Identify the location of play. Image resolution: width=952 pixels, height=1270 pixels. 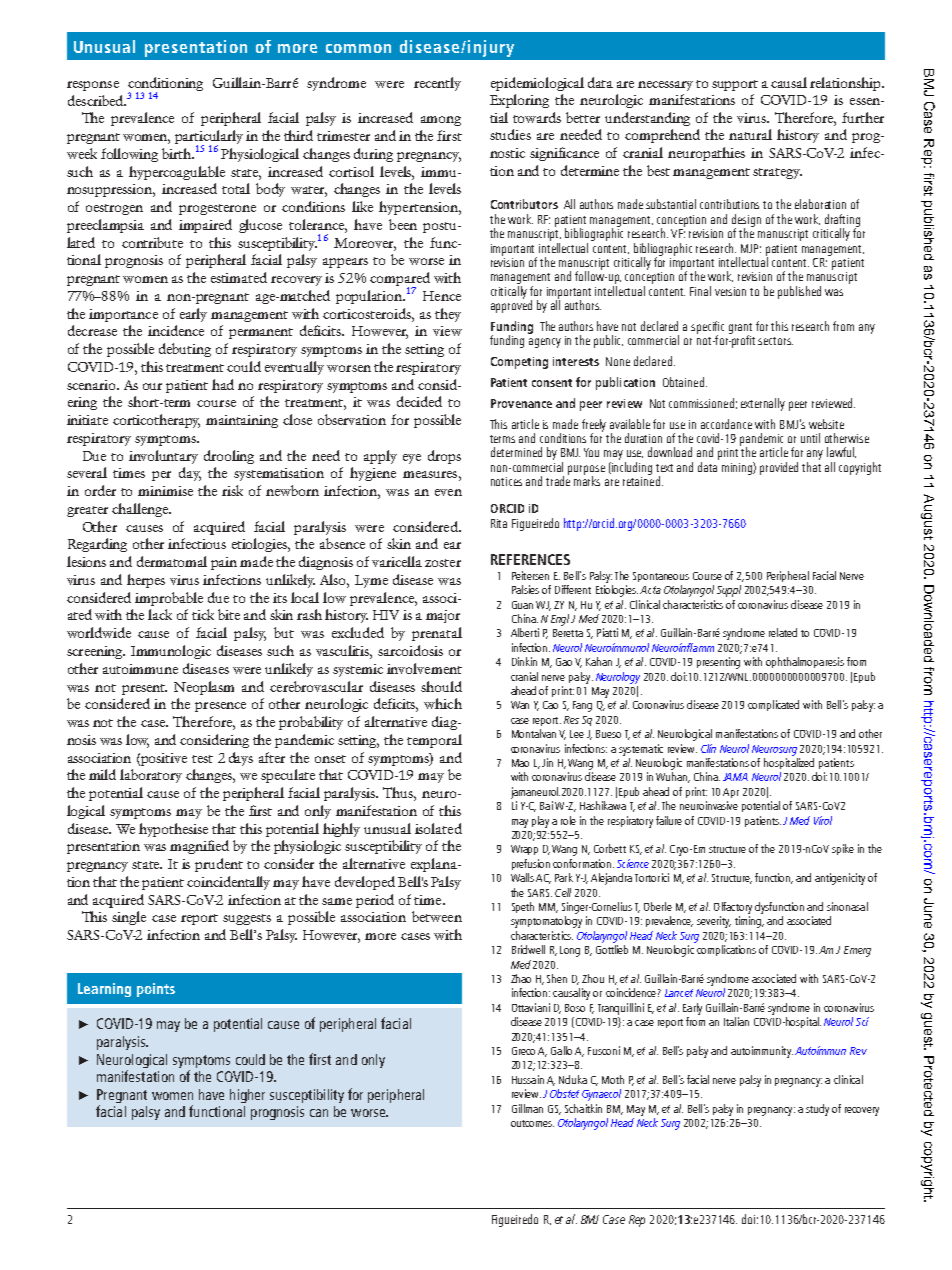
(540, 822).
